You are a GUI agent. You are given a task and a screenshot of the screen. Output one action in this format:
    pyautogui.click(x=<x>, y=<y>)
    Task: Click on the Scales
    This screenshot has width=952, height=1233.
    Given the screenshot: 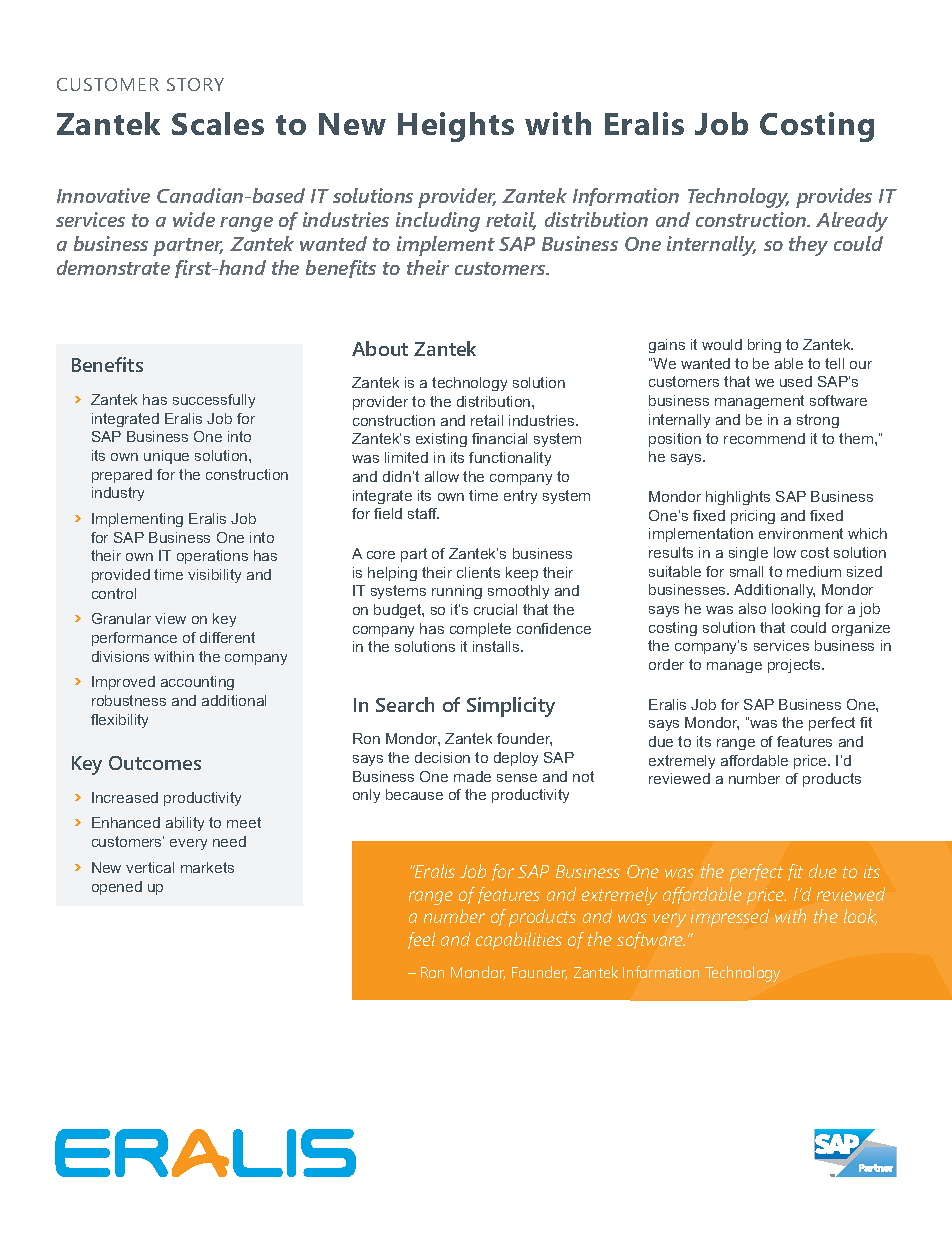 What is the action you would take?
    pyautogui.click(x=218, y=123)
